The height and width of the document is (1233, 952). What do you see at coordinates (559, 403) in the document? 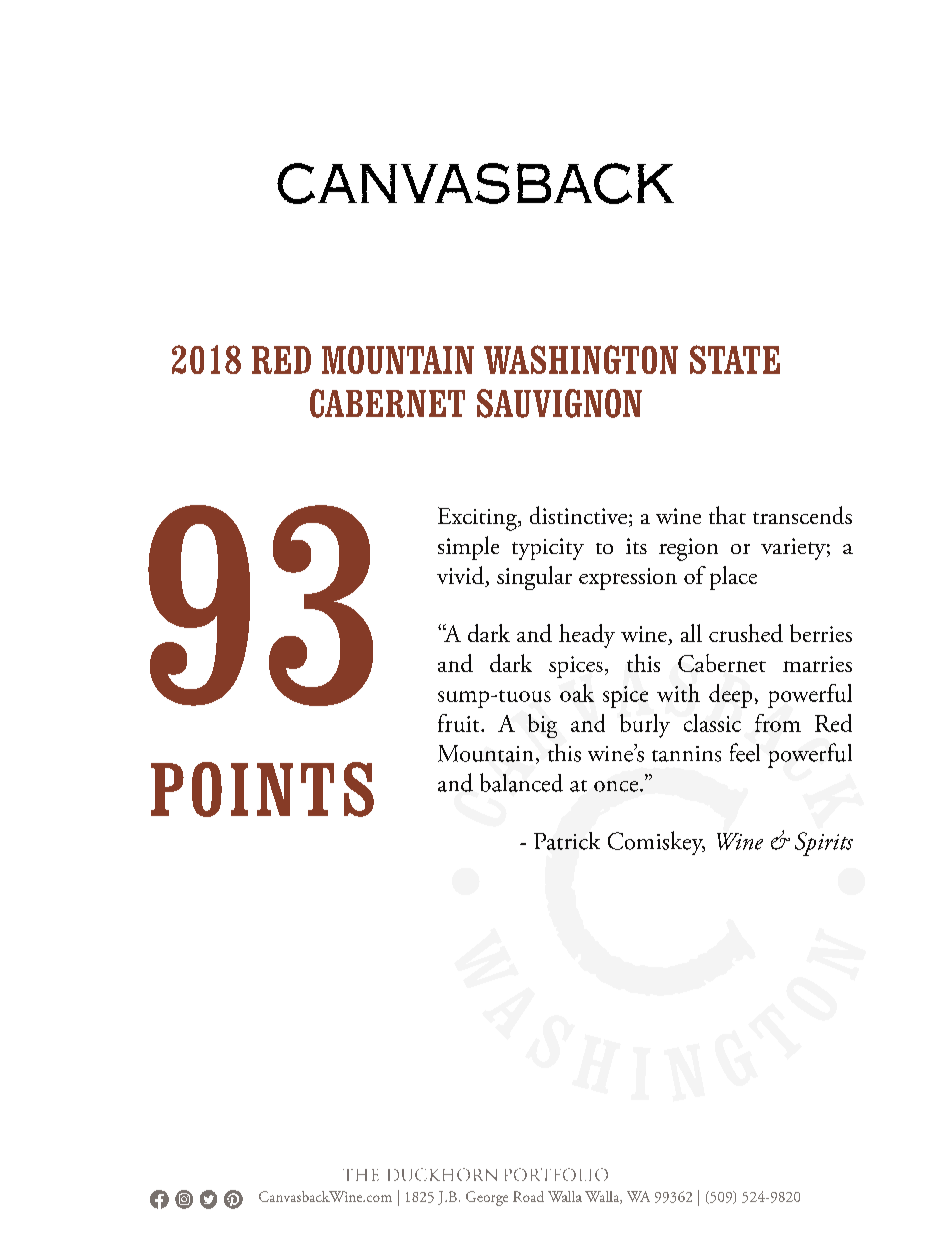
I see `SAUVIGNON` at bounding box center [559, 403].
